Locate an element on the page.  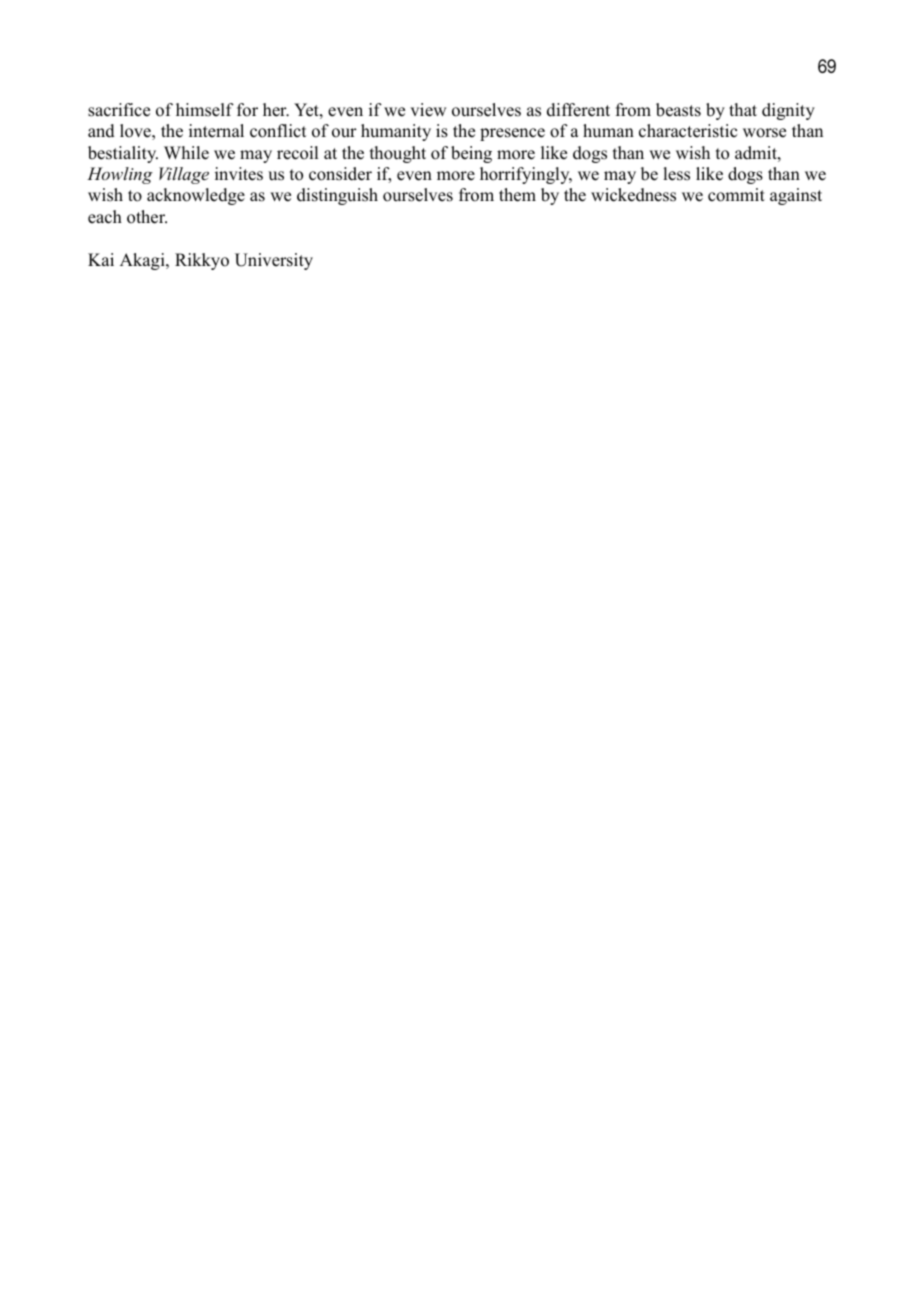
horrifyingly is located at coordinates (526, 175).
